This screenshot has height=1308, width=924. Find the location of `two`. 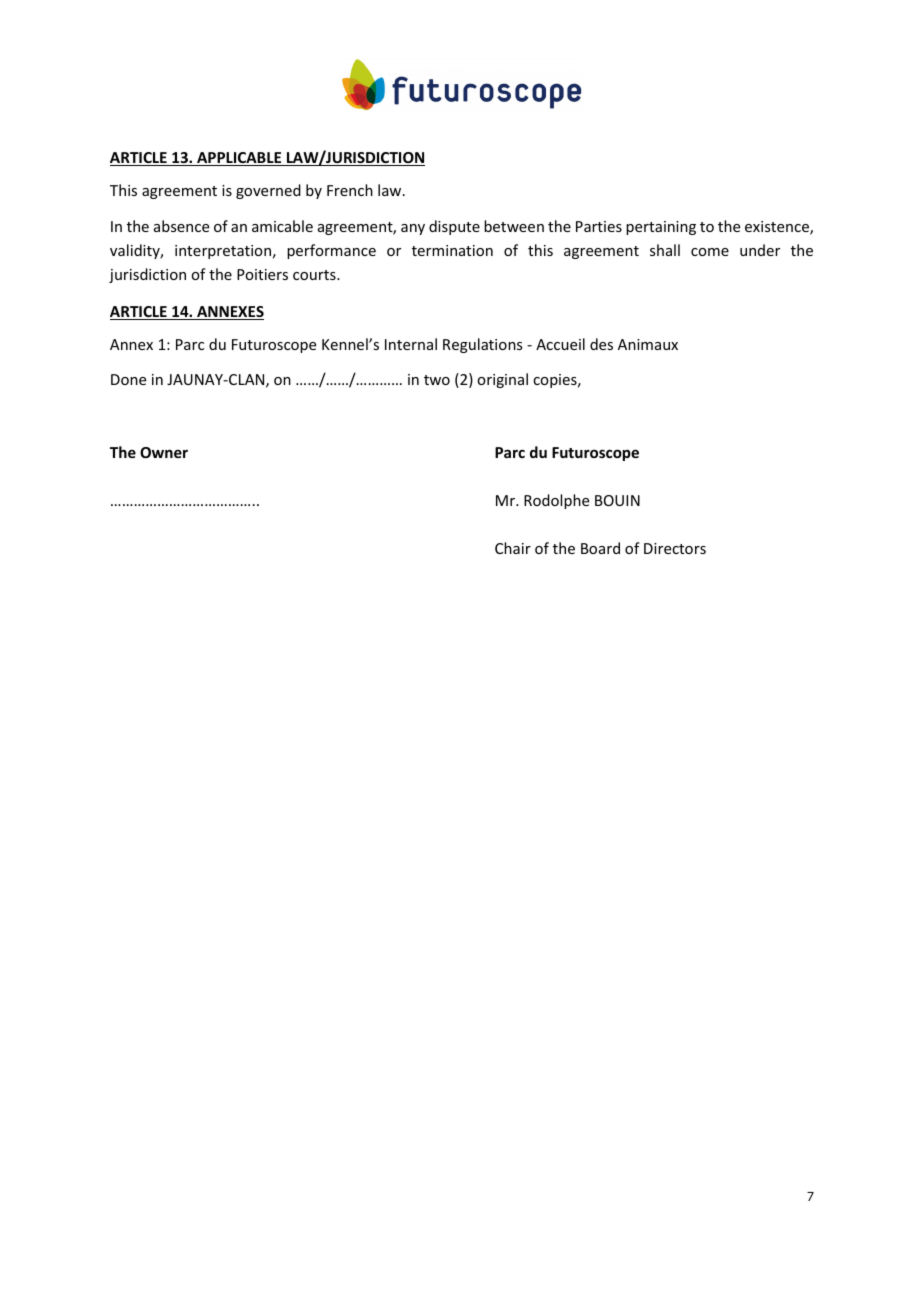

two is located at coordinates (437, 380).
